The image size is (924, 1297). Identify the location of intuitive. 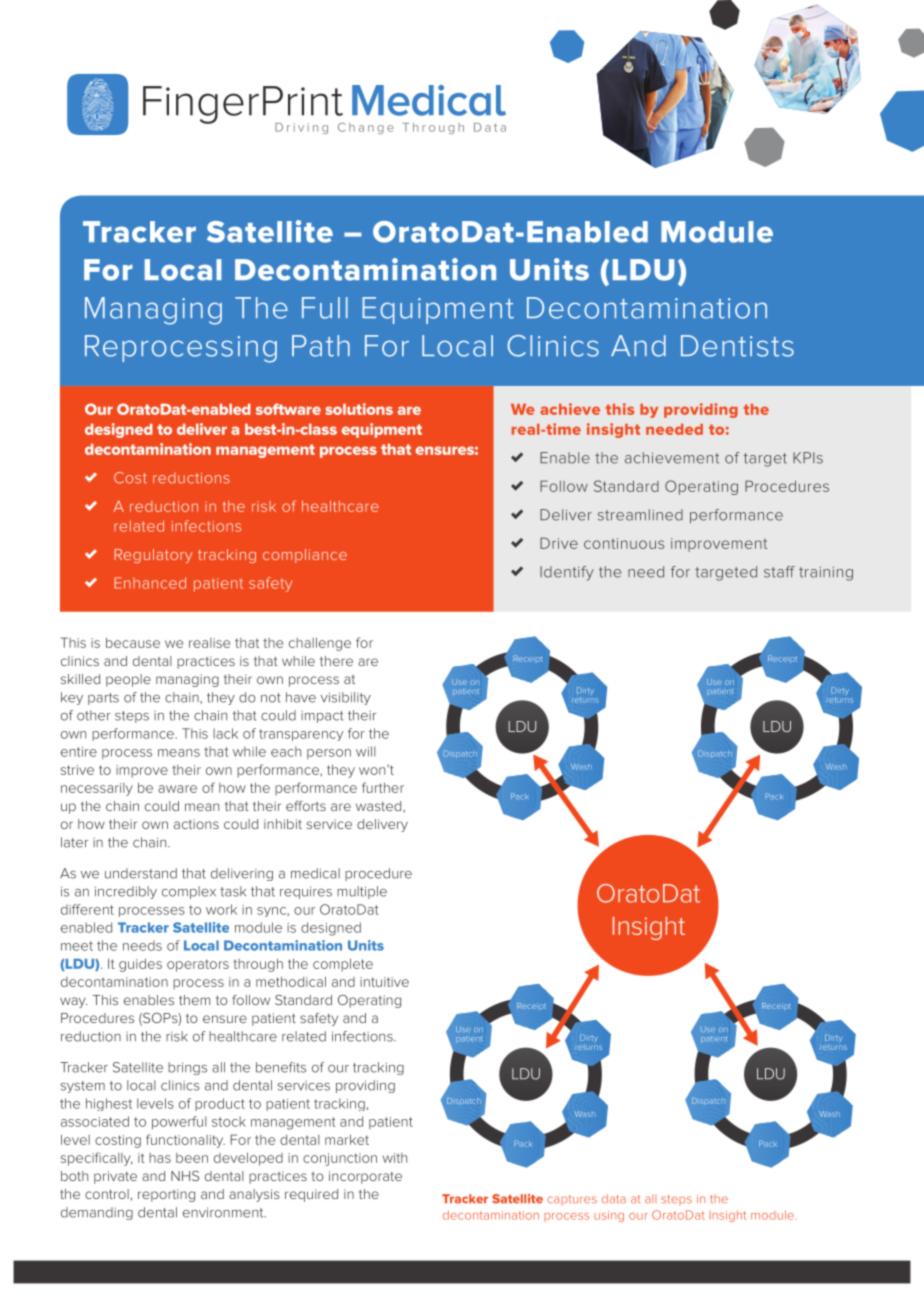
(384, 982).
